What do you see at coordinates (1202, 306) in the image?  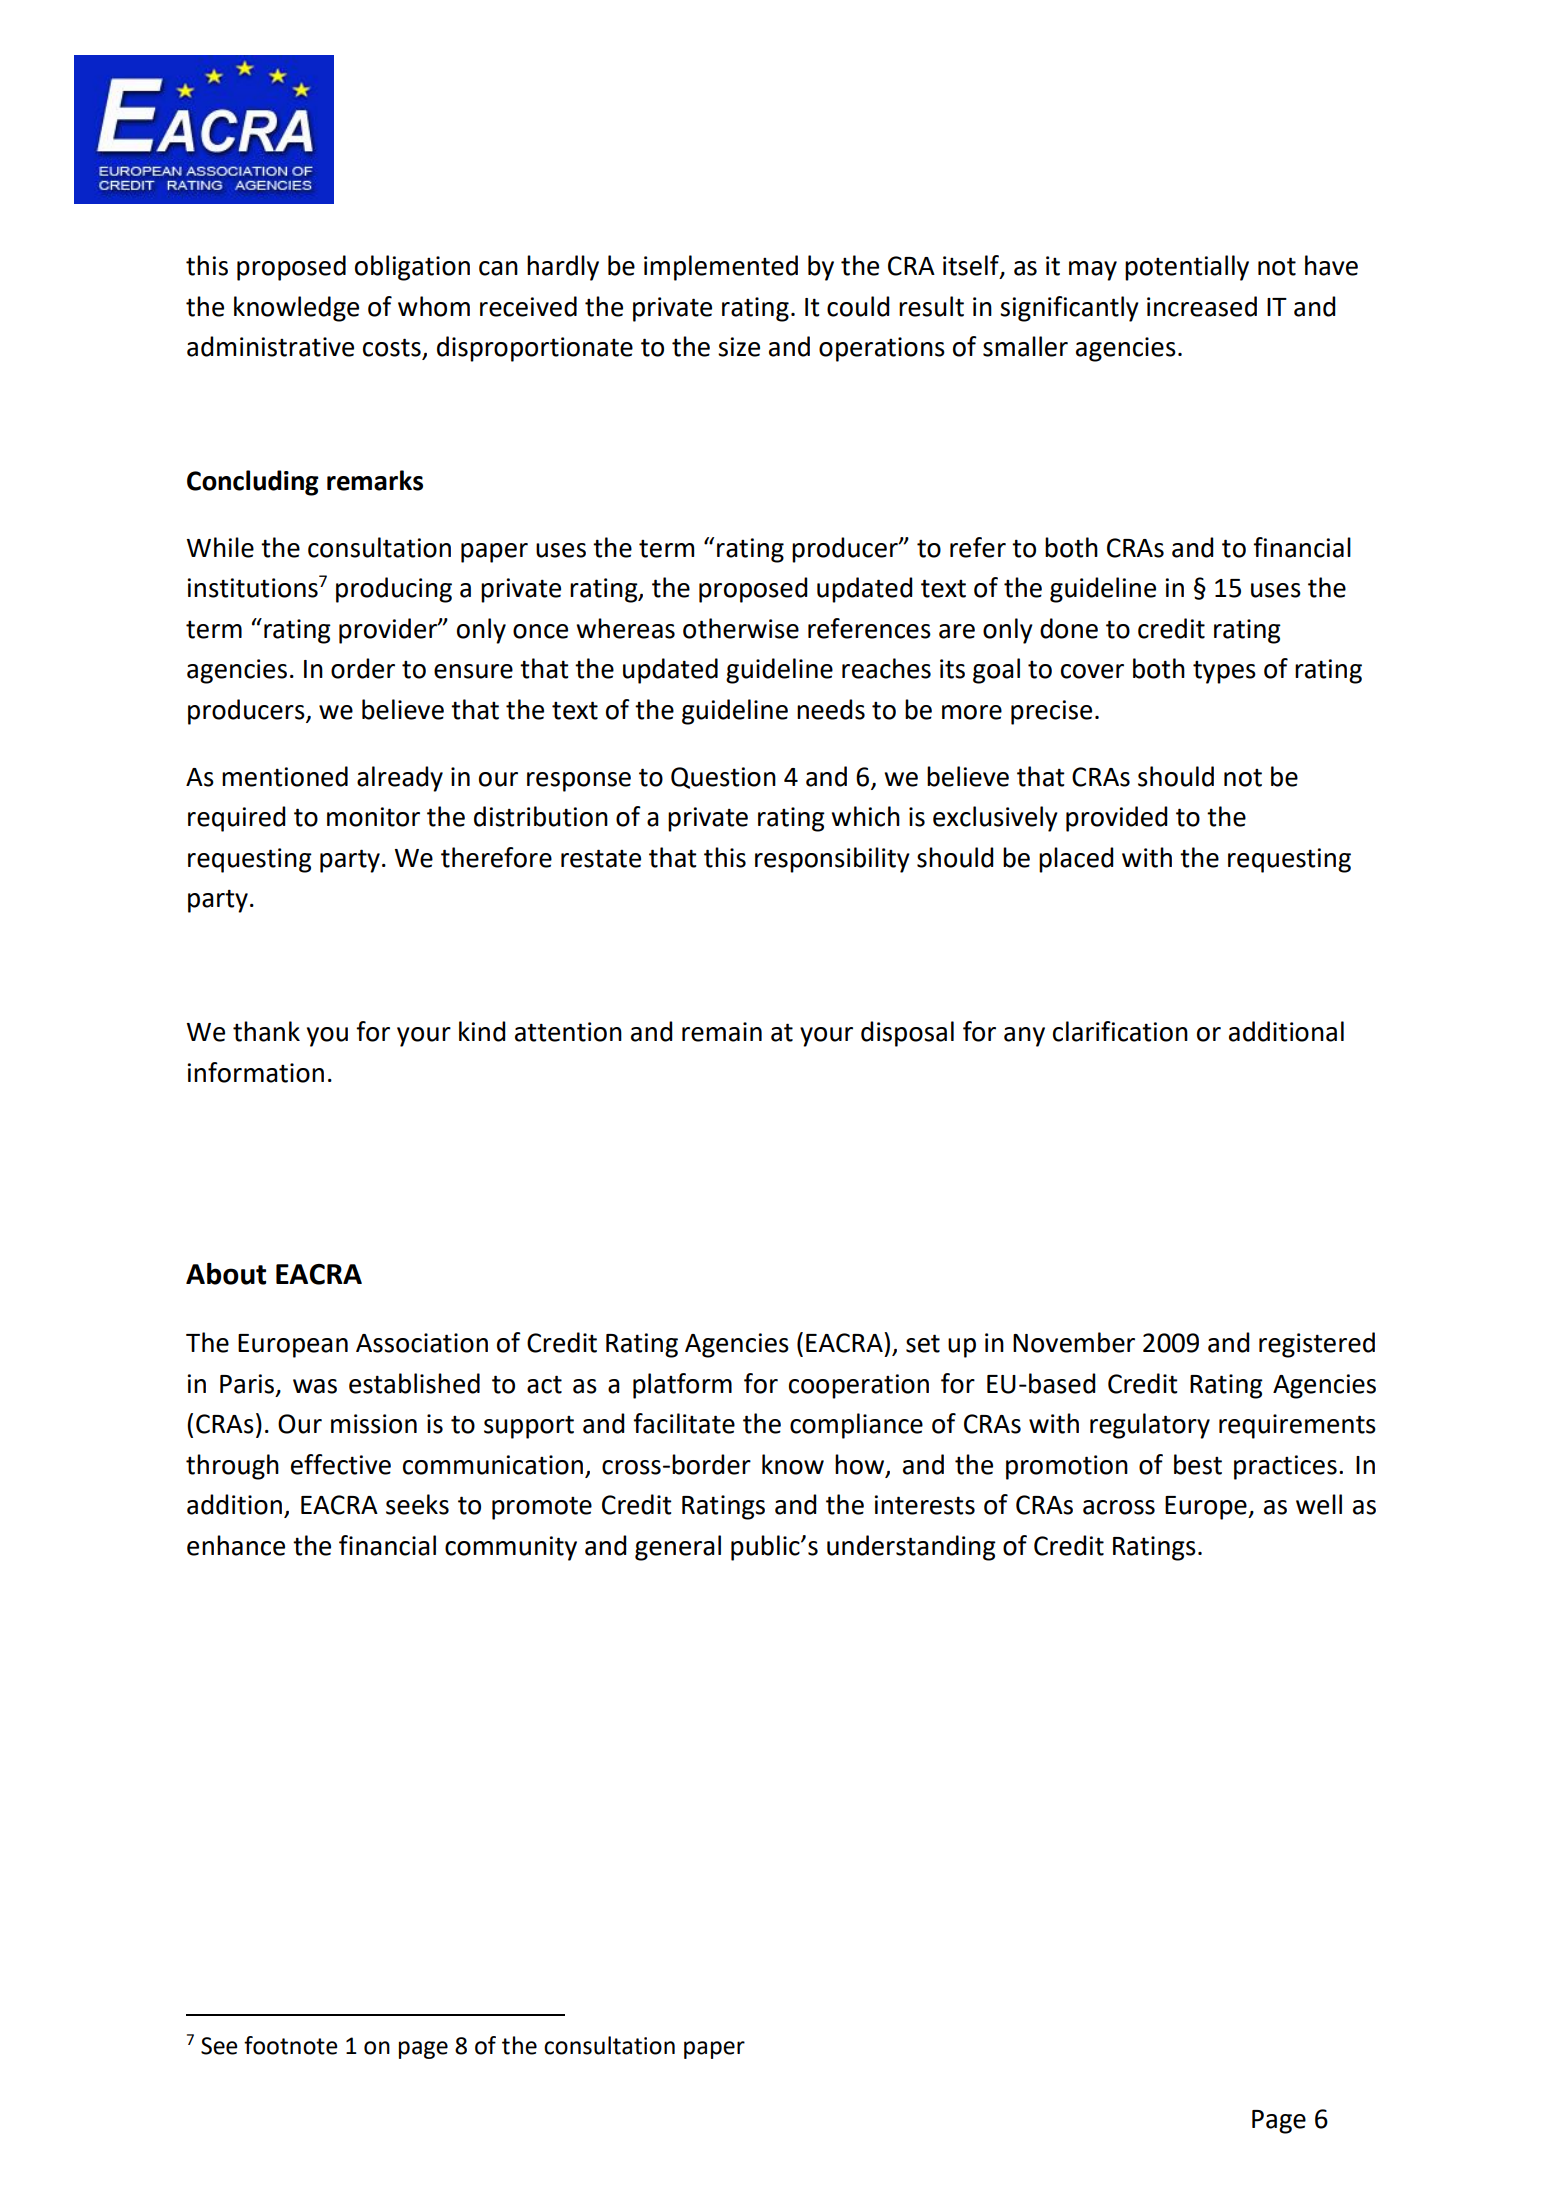 I see `increased` at bounding box center [1202, 306].
